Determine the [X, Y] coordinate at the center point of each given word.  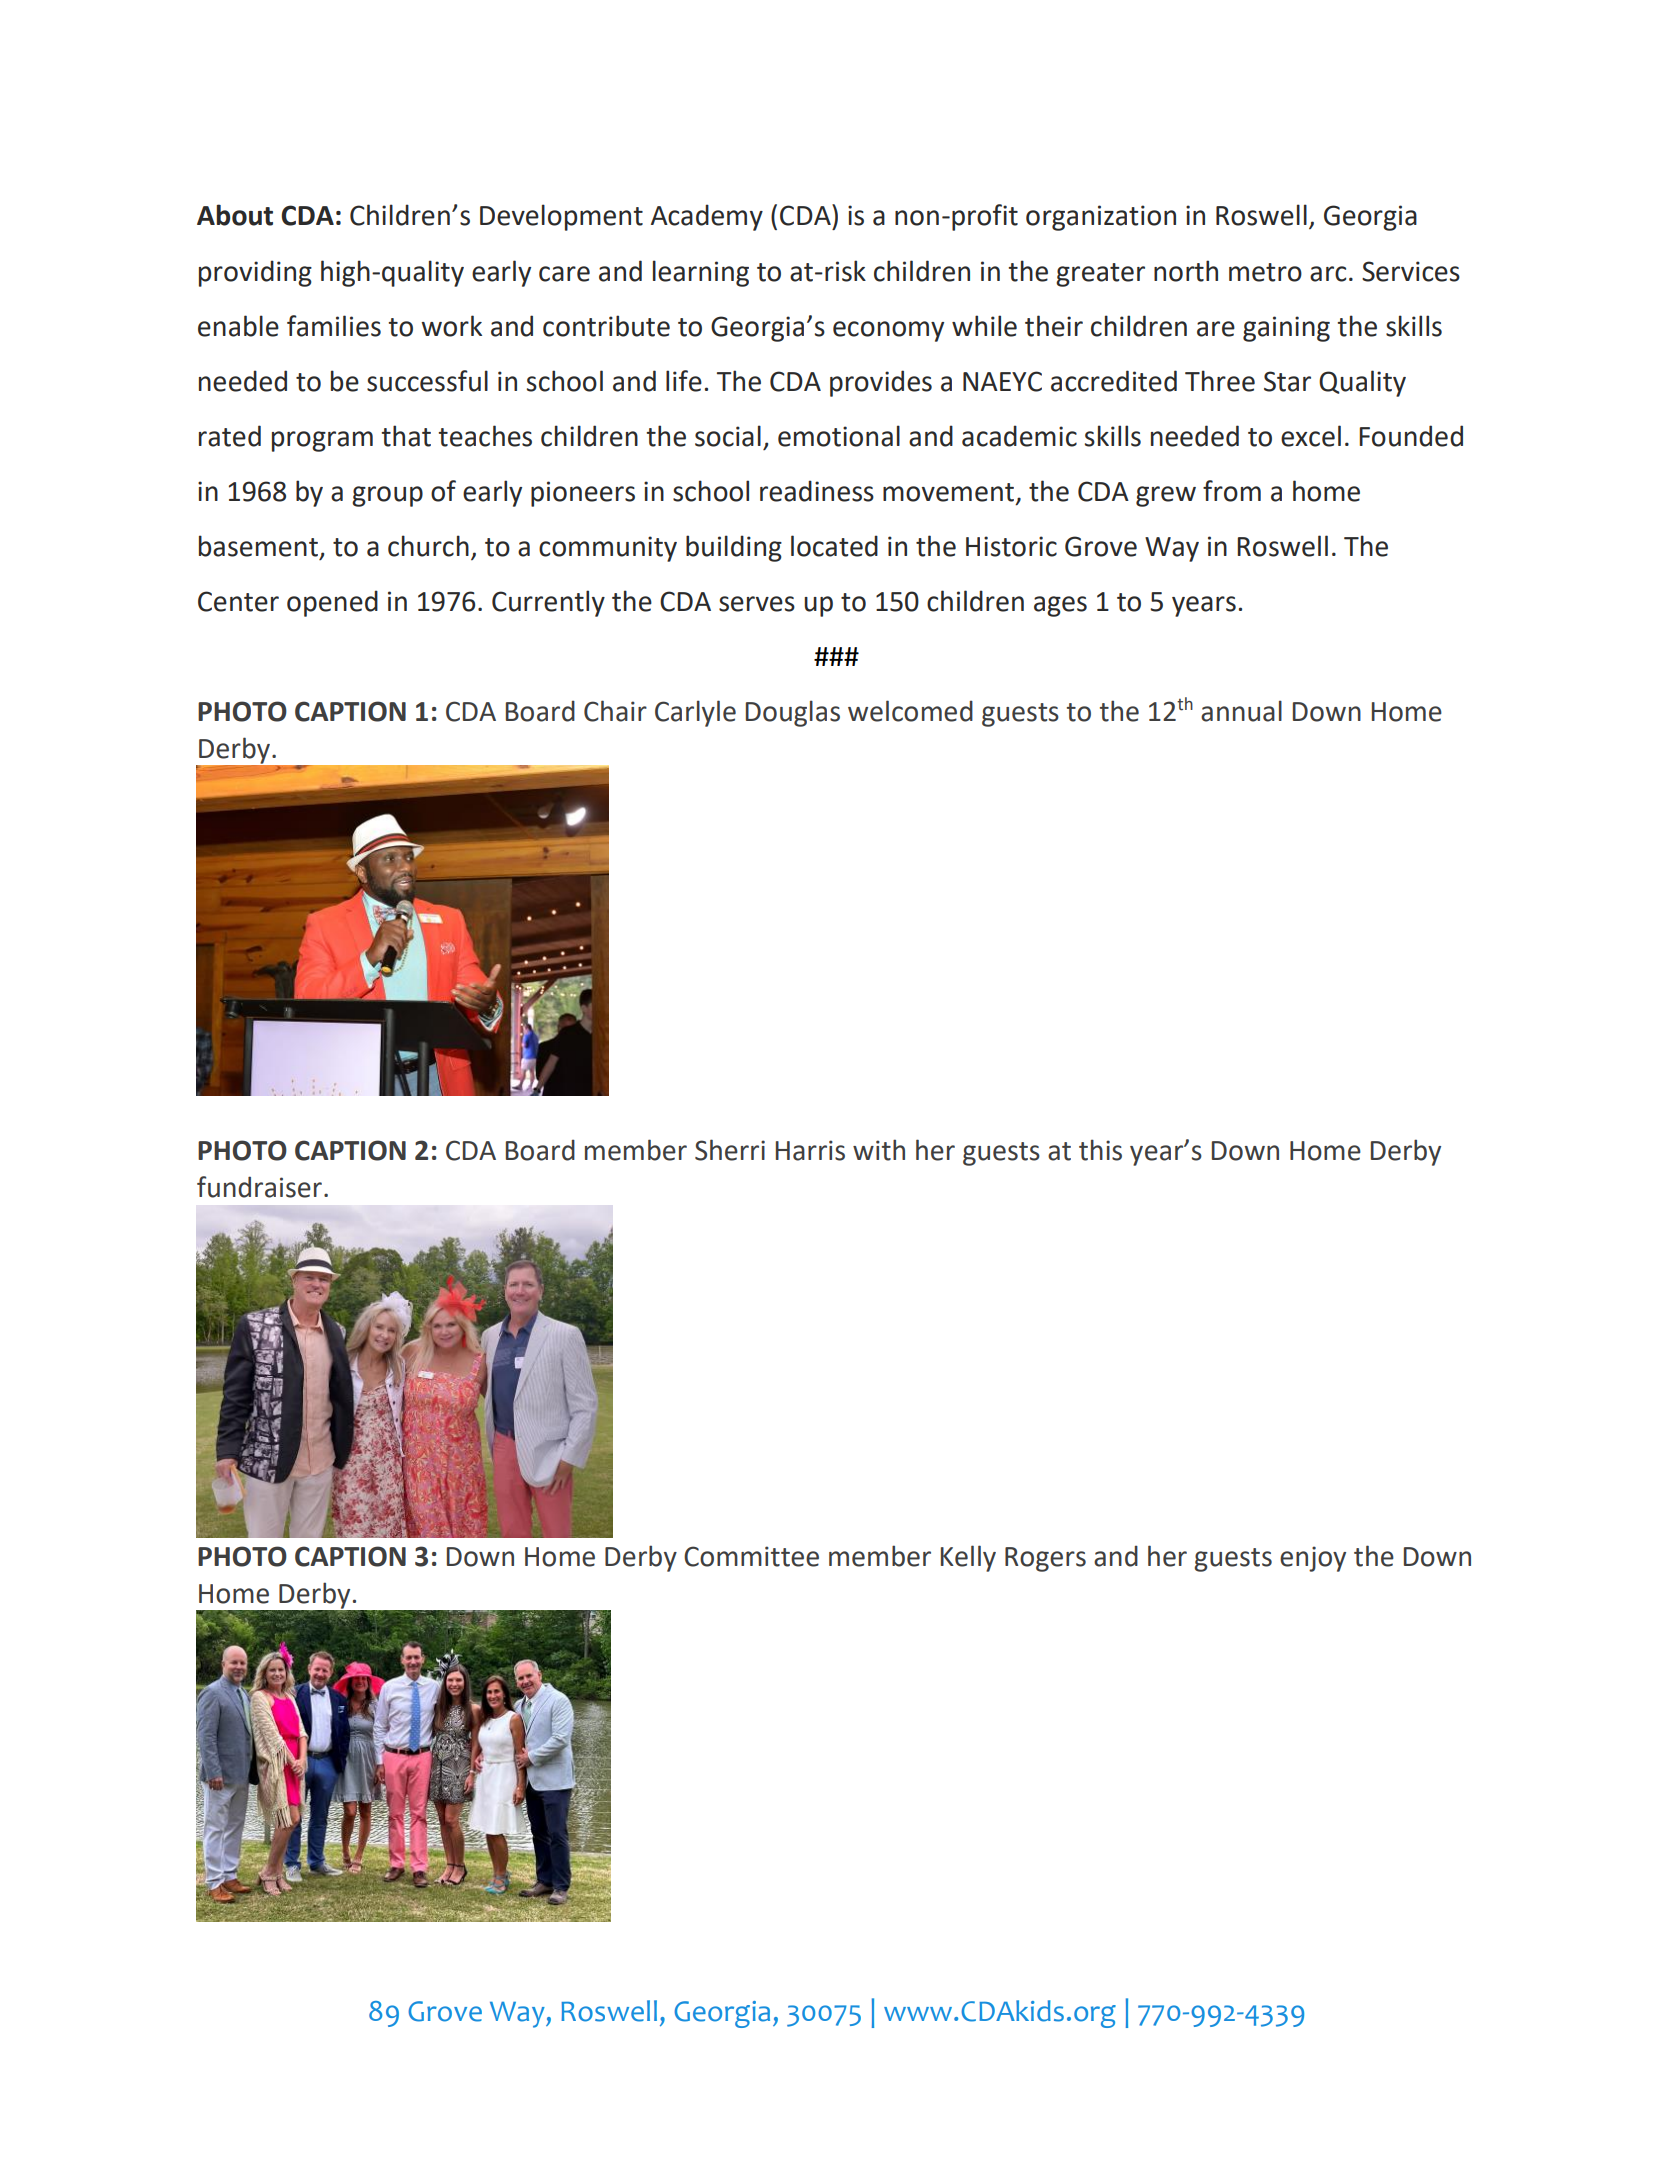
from [1232, 491]
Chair [615, 711]
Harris [810, 1150]
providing [255, 273]
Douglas [793, 713]
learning [701, 273]
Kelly [968, 1558]
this [1100, 1150]
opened [332, 603]
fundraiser [259, 1187]
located [834, 546]
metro [1265, 272]
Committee [751, 1556]
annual [1241, 711]
